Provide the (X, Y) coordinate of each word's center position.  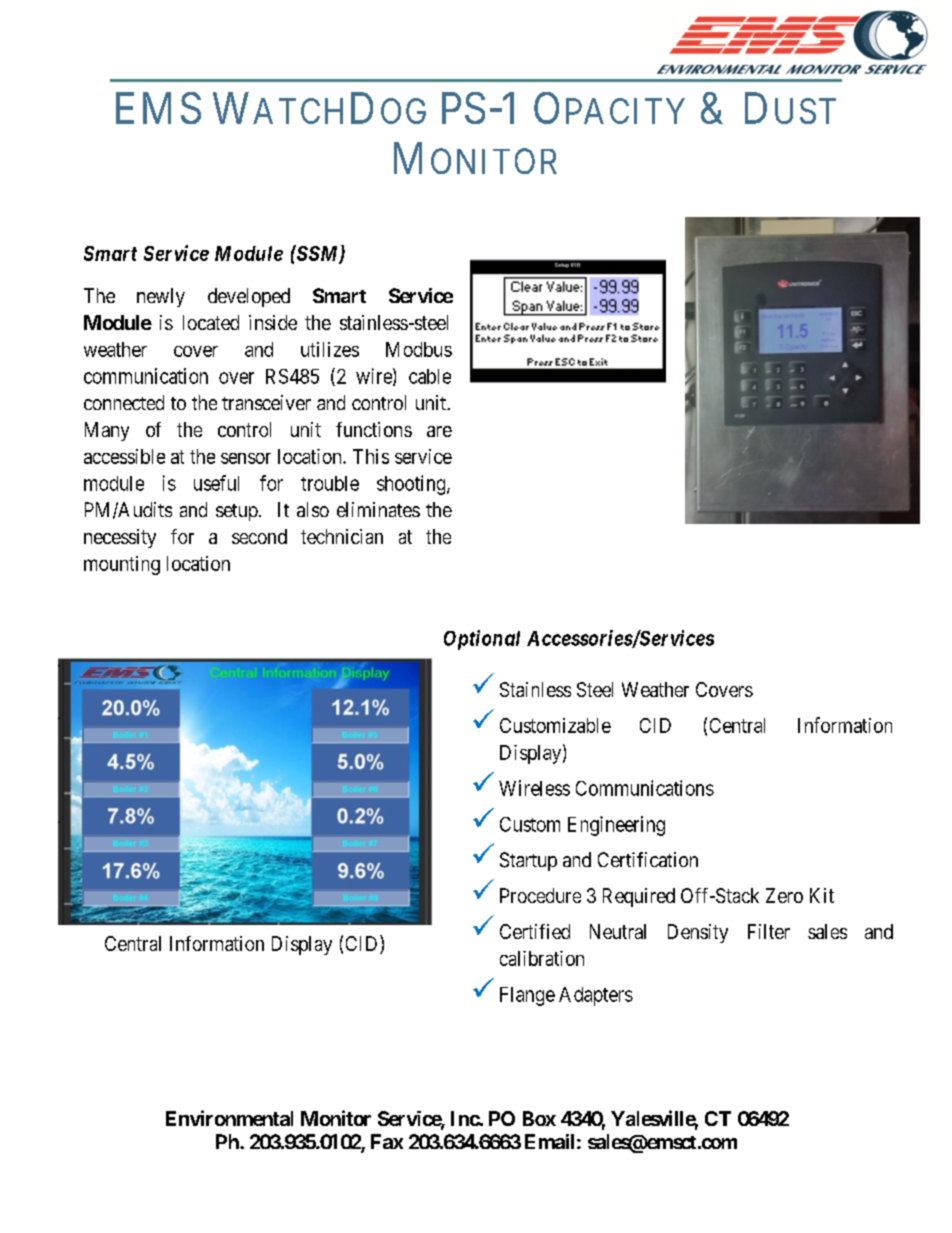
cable (430, 376)
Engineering (616, 826)
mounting (122, 565)
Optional (482, 640)
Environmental (229, 1118)
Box (539, 1118)
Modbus (419, 349)
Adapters (596, 996)
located (211, 322)
